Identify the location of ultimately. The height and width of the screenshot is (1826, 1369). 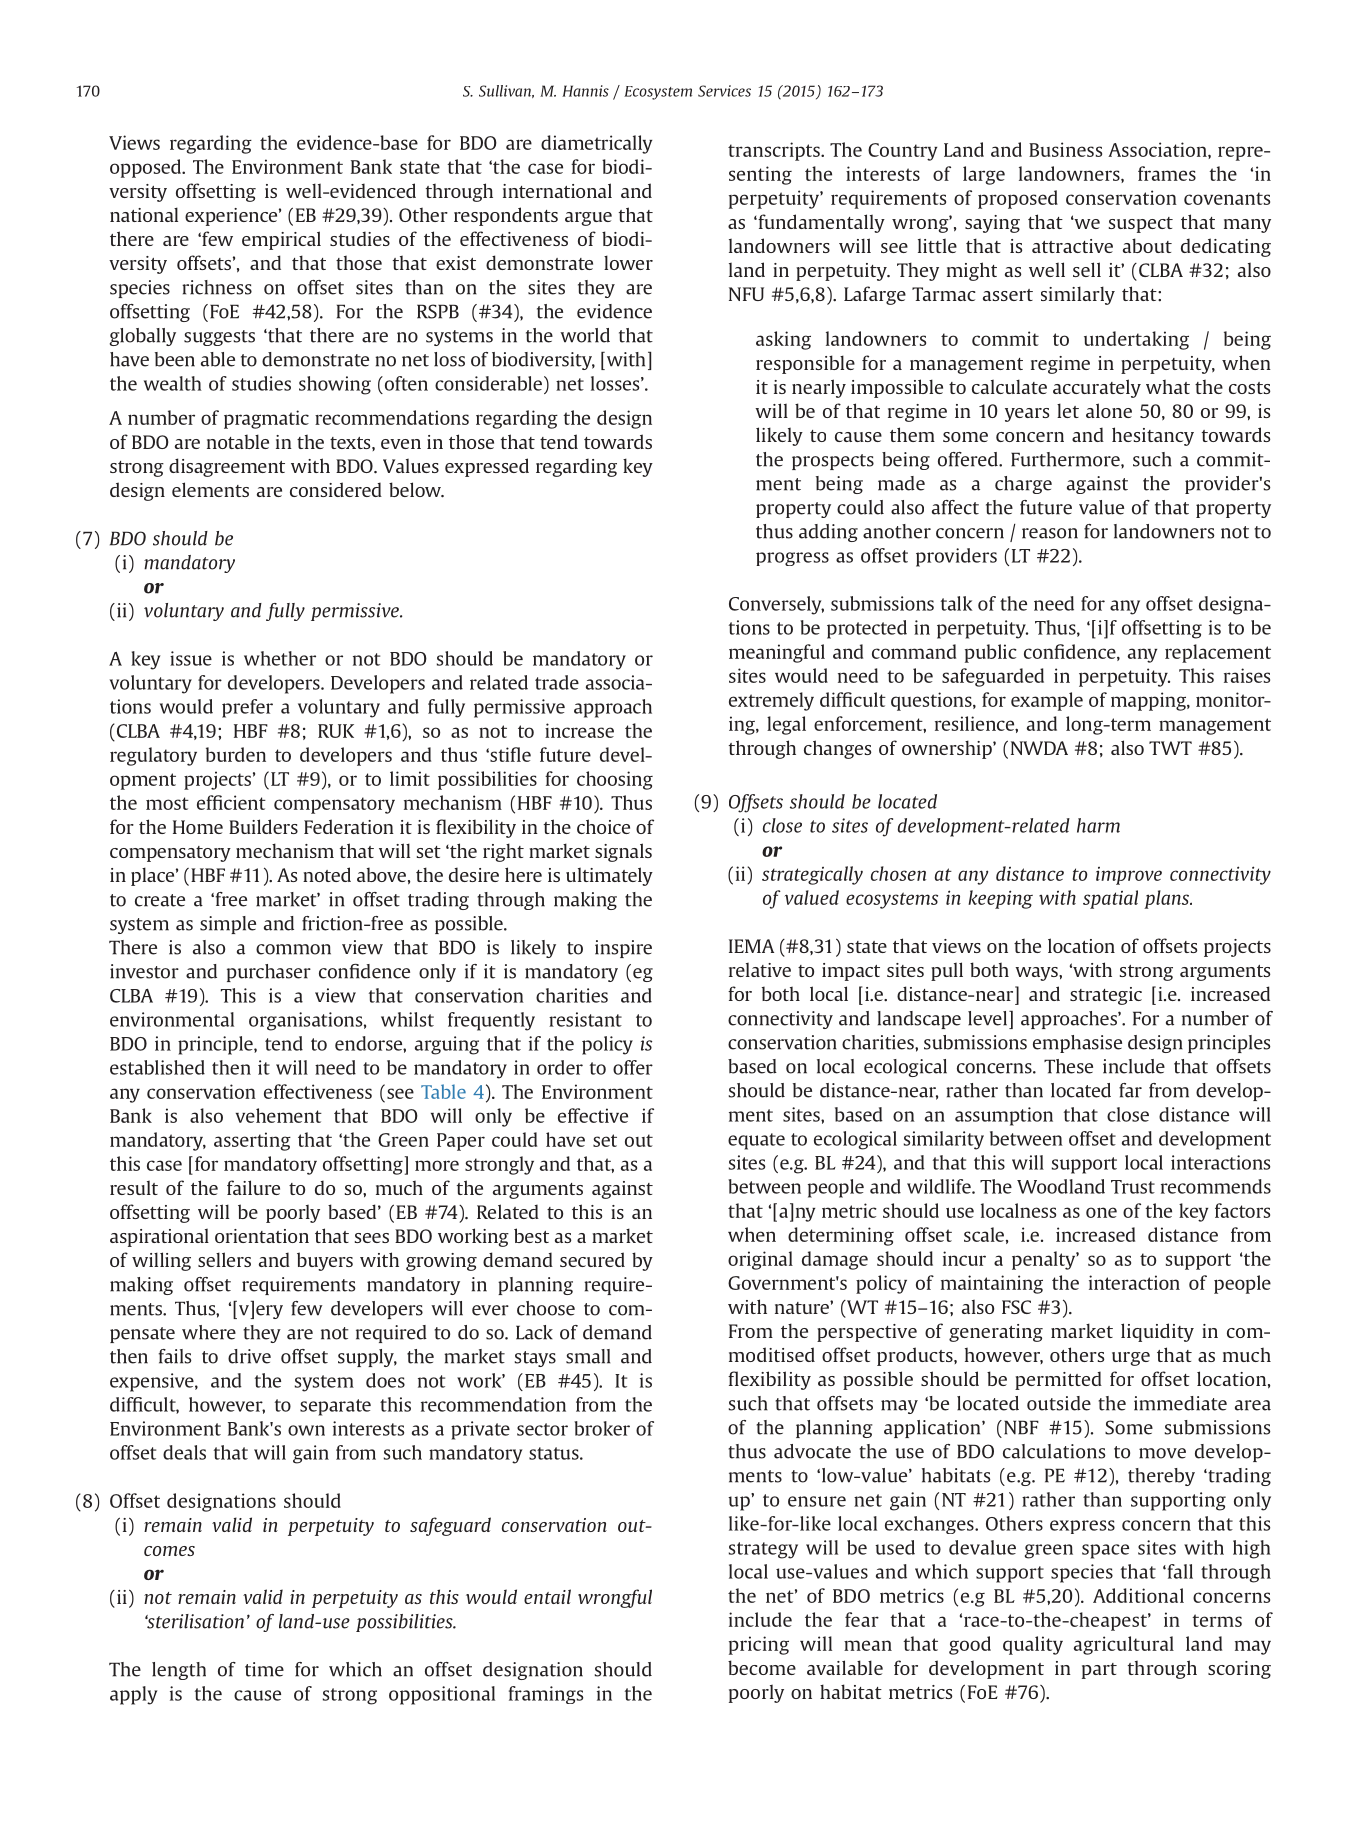
(609, 876).
